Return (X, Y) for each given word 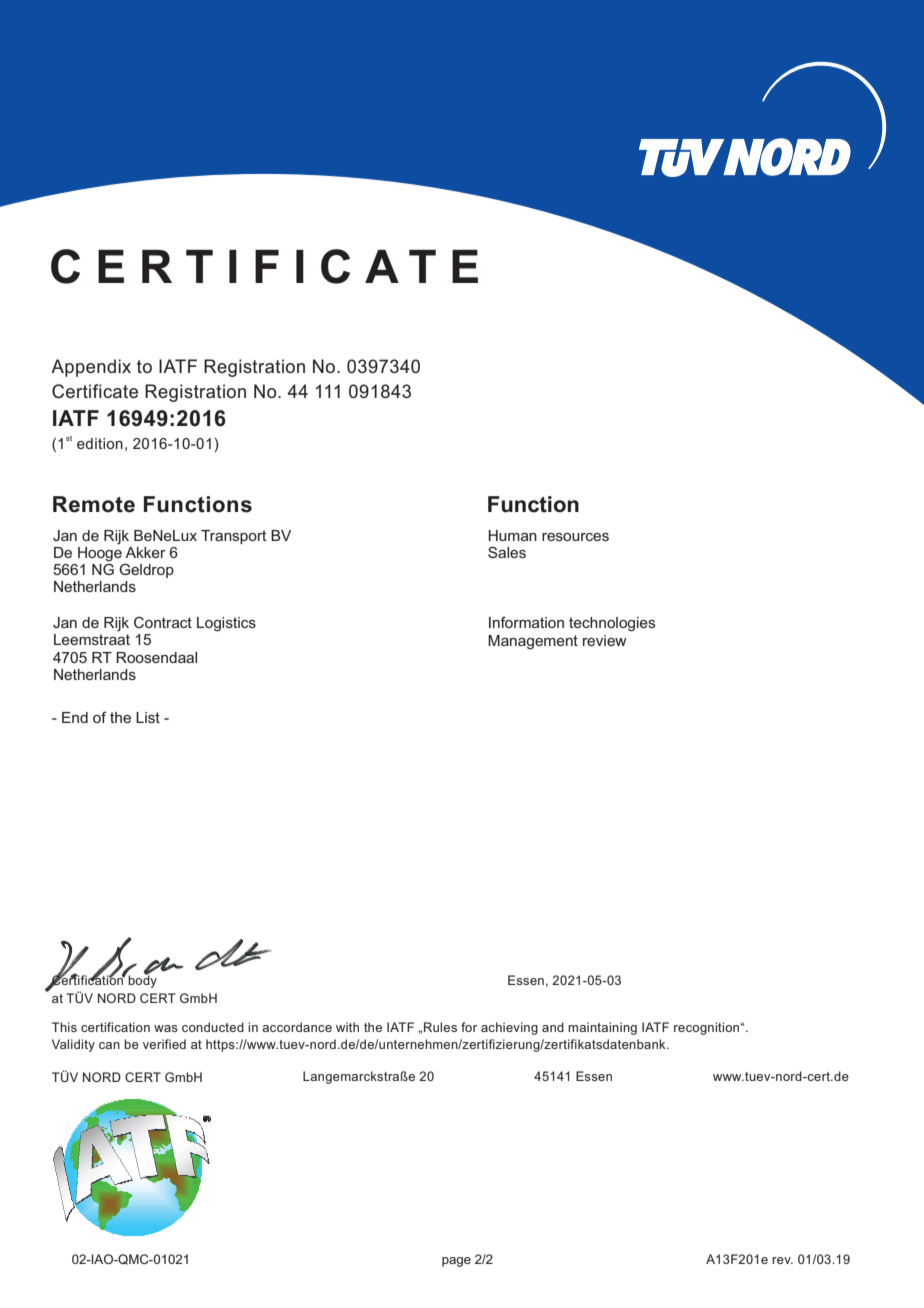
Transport (233, 537)
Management (533, 642)
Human (513, 535)
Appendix (91, 368)
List (148, 717)
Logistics (226, 624)
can (109, 1045)
